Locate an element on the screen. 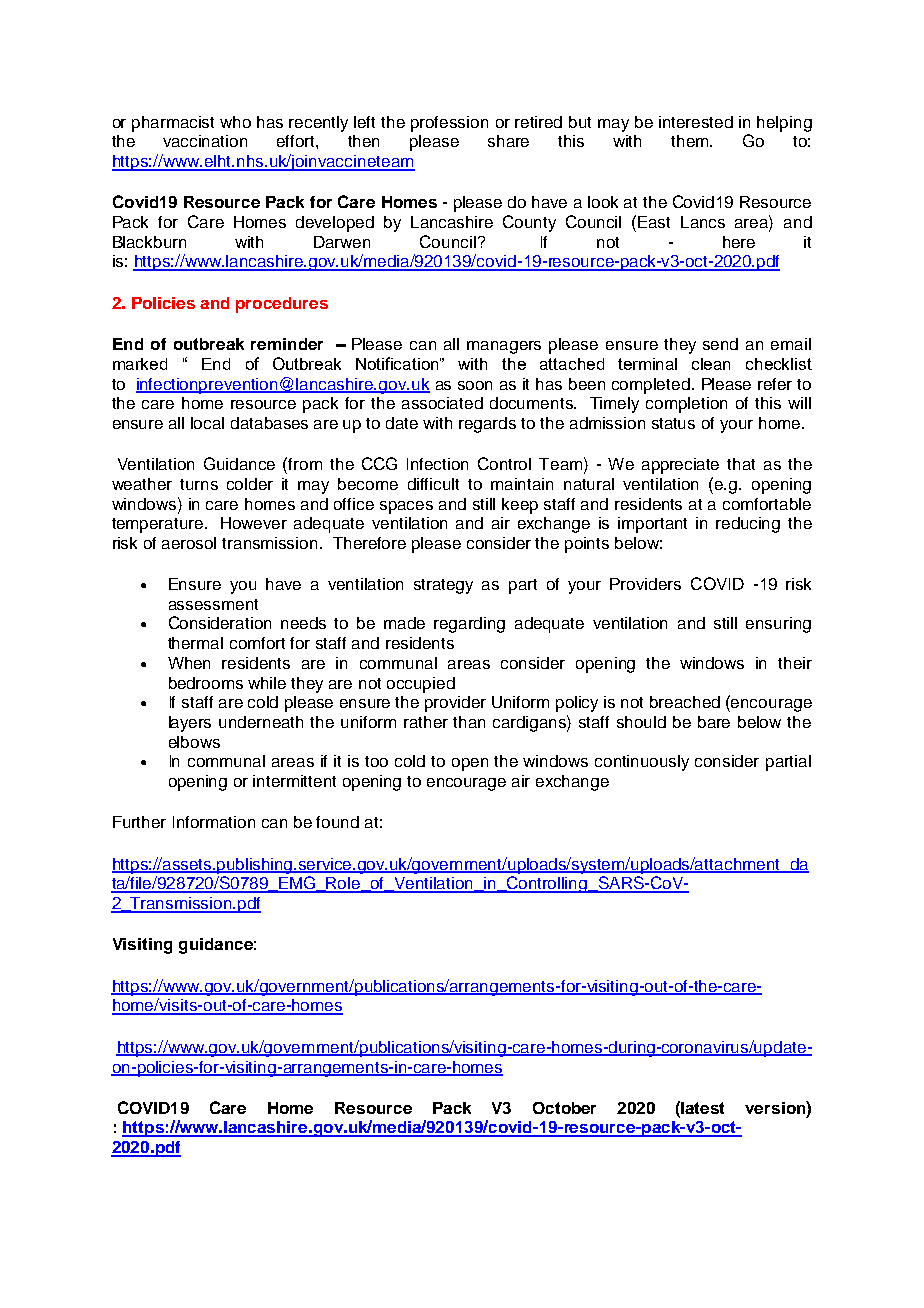 The width and height of the screenshot is (924, 1308). latest is located at coordinates (702, 1108).
